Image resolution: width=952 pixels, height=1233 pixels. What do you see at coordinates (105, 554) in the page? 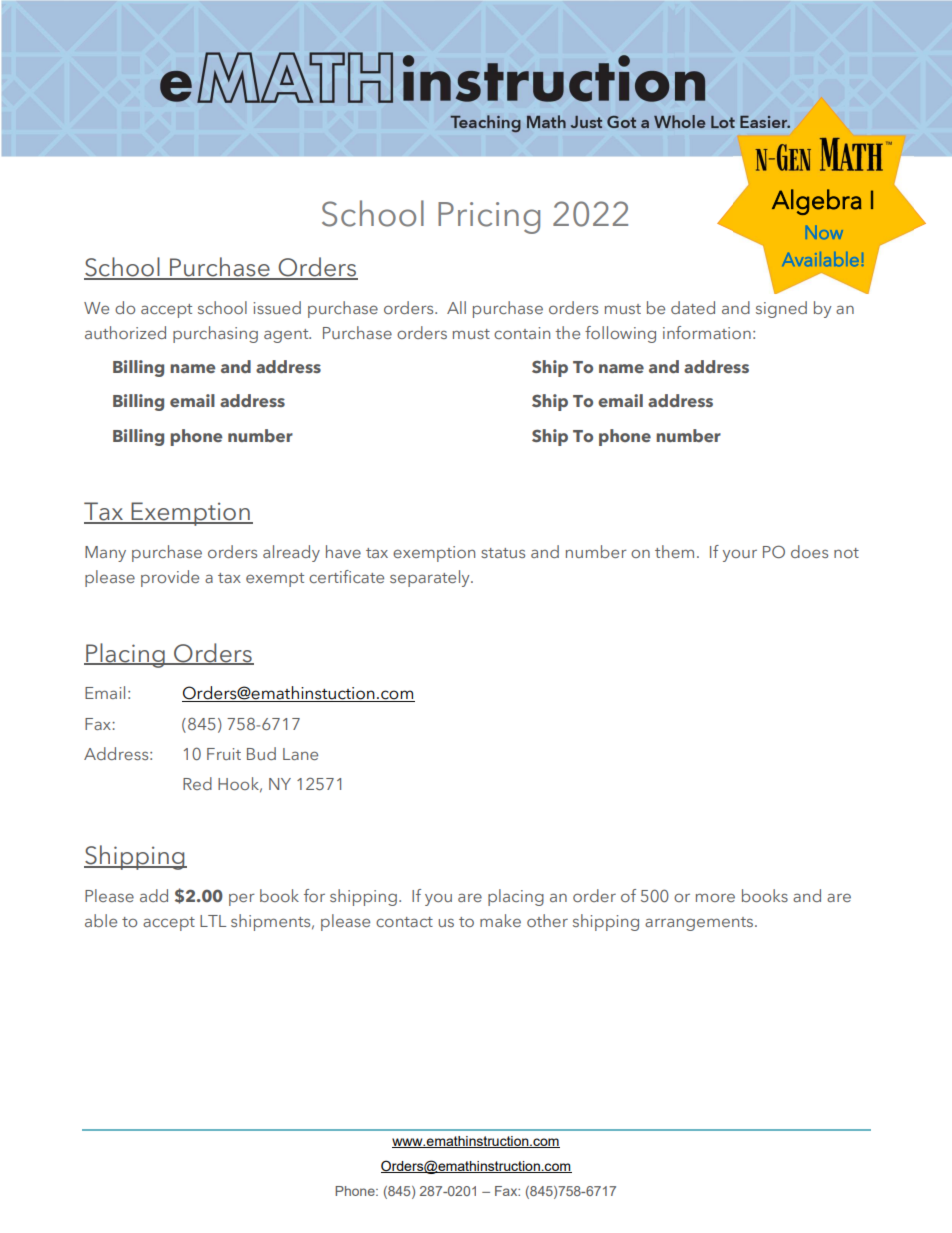
I see `Many` at bounding box center [105, 554].
